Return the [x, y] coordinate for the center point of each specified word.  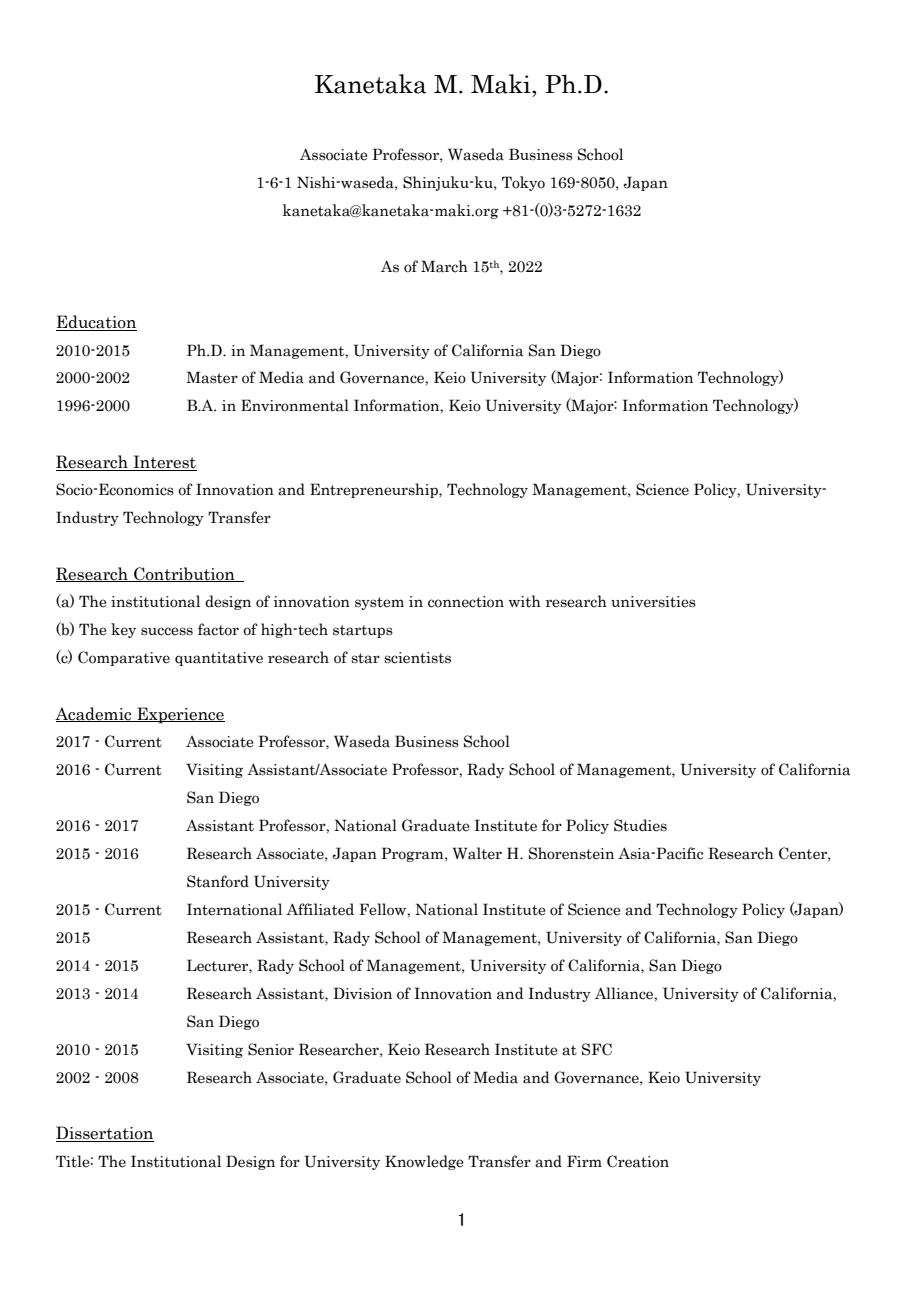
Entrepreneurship [375, 490]
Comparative [124, 658]
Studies [640, 825]
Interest [164, 463]
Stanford [218, 881]
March [444, 266]
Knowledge [424, 1162]
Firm [584, 1161]
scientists [417, 658]
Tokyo [523, 183]
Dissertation [105, 1134]
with [525, 601]
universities [653, 602]
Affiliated [320, 909]
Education [96, 323]
